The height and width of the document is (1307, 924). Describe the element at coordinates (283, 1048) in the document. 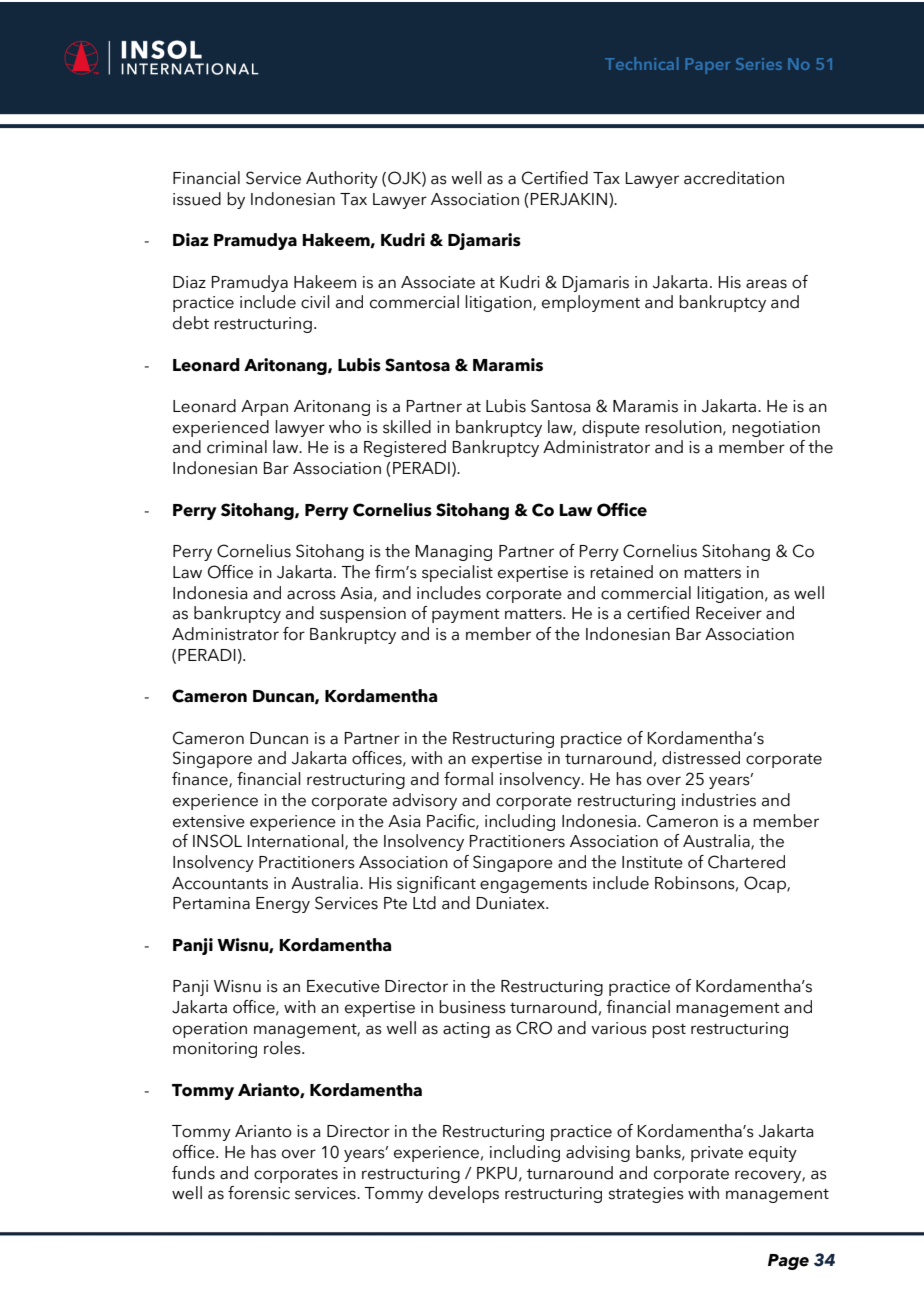

I see `roles` at that location.
